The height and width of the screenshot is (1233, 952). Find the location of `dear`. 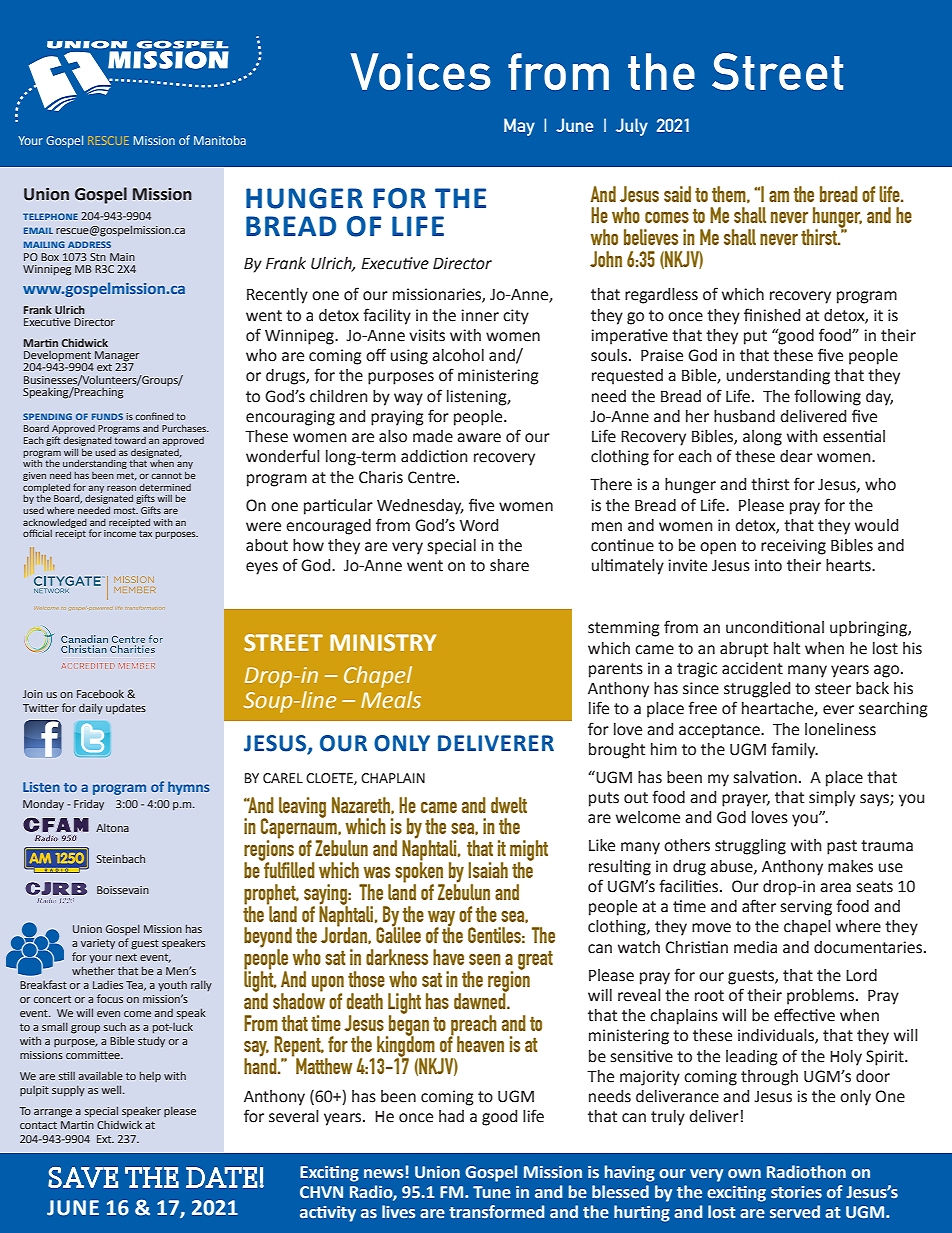

dear is located at coordinates (796, 456).
